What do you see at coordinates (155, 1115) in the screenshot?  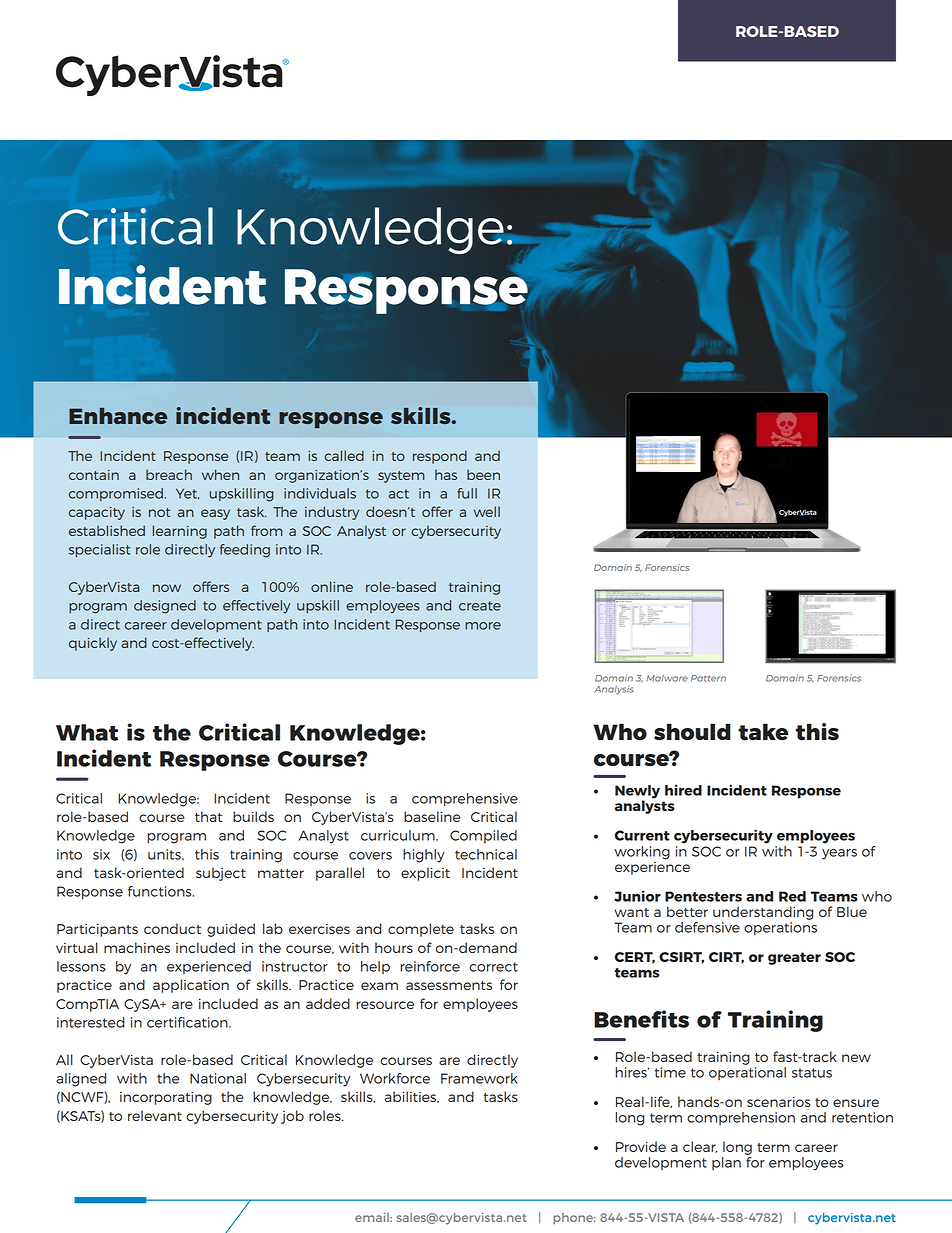 I see `relevant` at bounding box center [155, 1115].
